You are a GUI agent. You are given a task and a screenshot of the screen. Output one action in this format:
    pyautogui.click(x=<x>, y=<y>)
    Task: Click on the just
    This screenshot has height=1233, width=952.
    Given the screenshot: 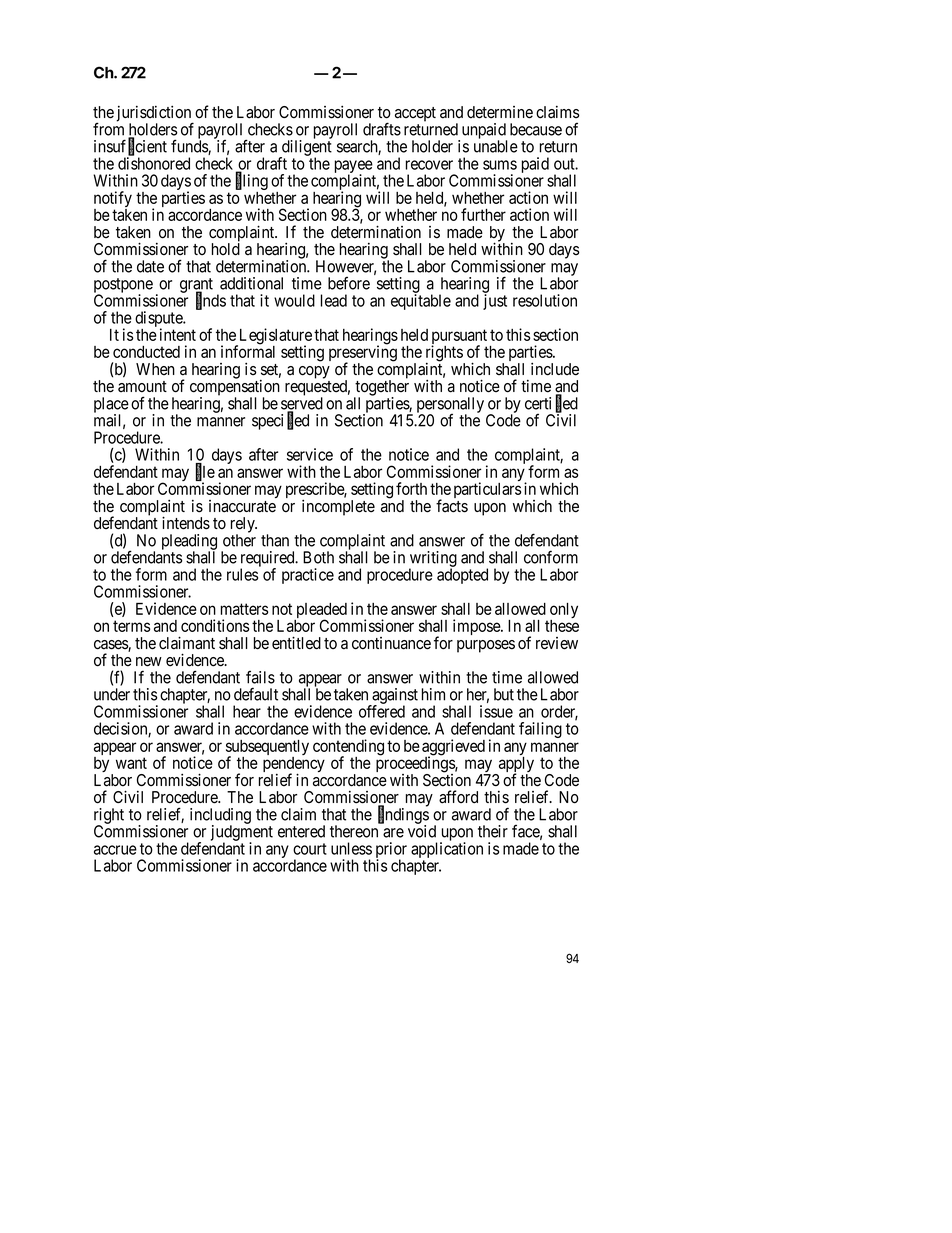 What is the action you would take?
    pyautogui.click(x=495, y=302)
